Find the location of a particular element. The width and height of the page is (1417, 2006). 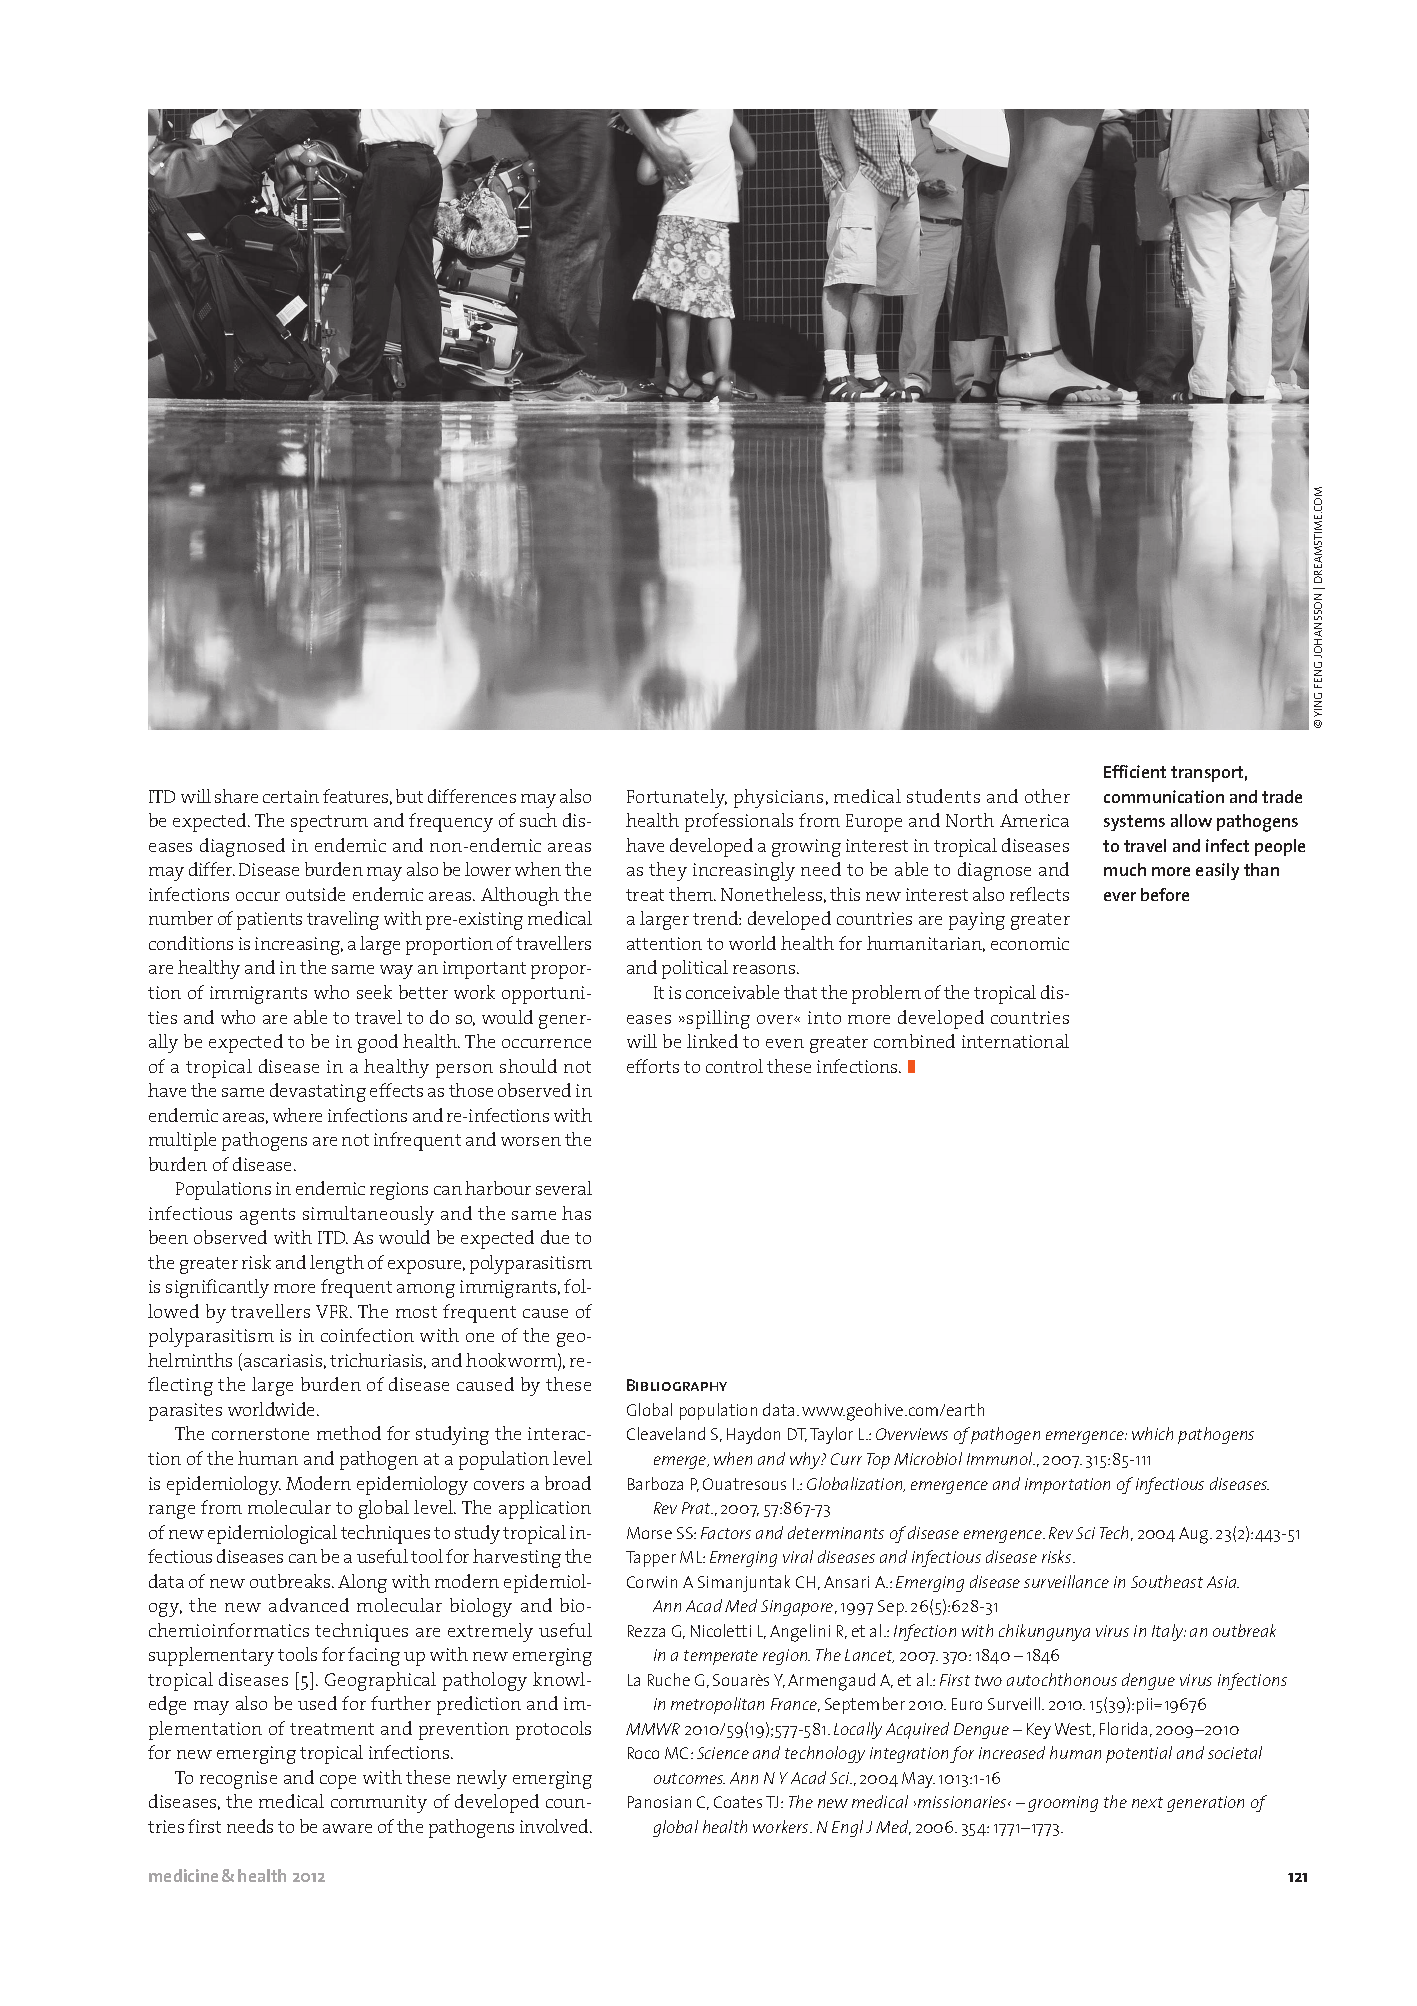

certain is located at coordinates (291, 796).
